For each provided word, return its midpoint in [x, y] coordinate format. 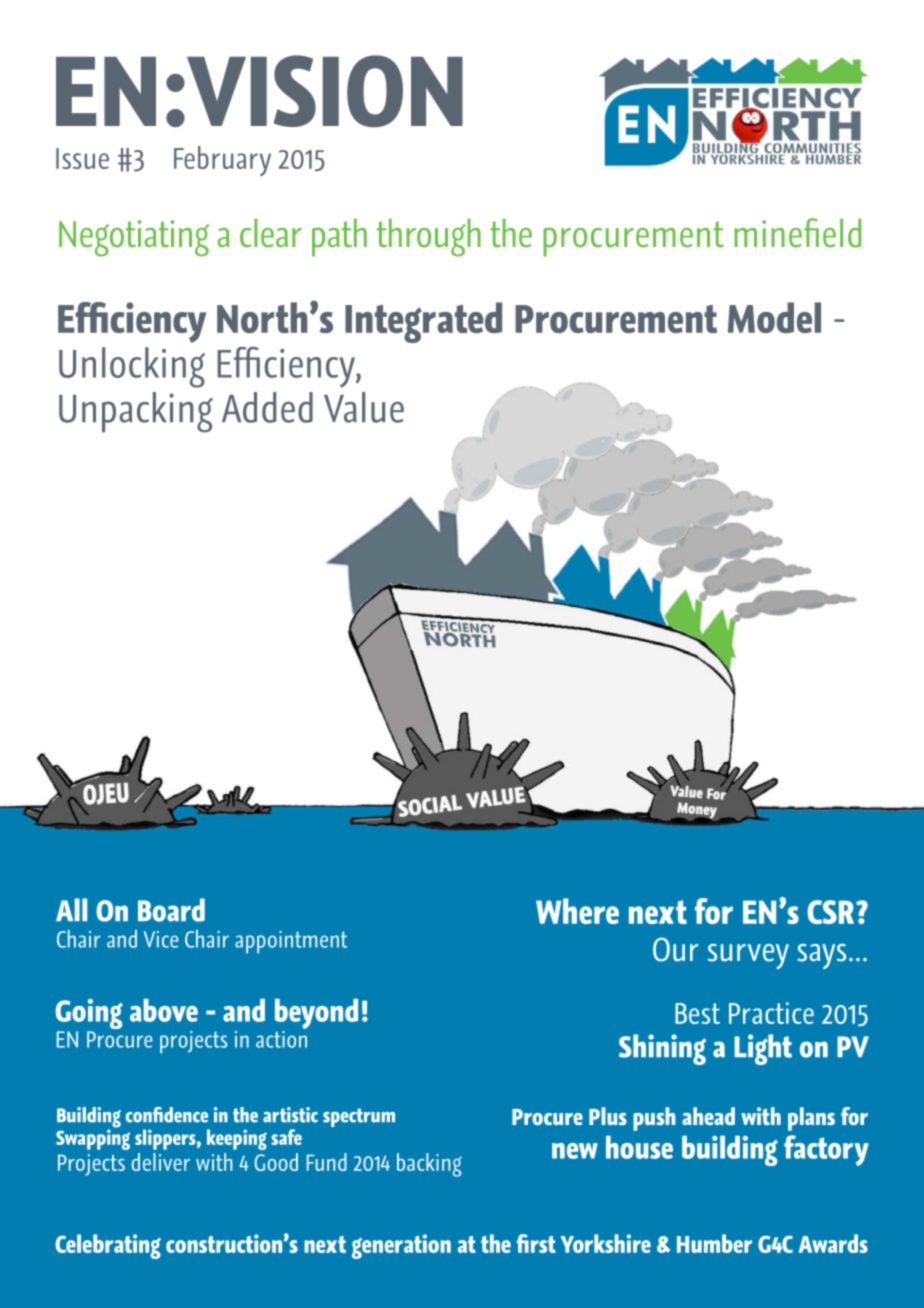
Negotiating [134, 238]
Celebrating [108, 1246]
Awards [833, 1243]
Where [577, 911]
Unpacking [136, 412]
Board [171, 910]
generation [401, 1246]
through [429, 237]
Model [774, 317]
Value [364, 407]
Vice [161, 939]
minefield [797, 233]
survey [748, 957]
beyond [316, 1015]
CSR [832, 912]
